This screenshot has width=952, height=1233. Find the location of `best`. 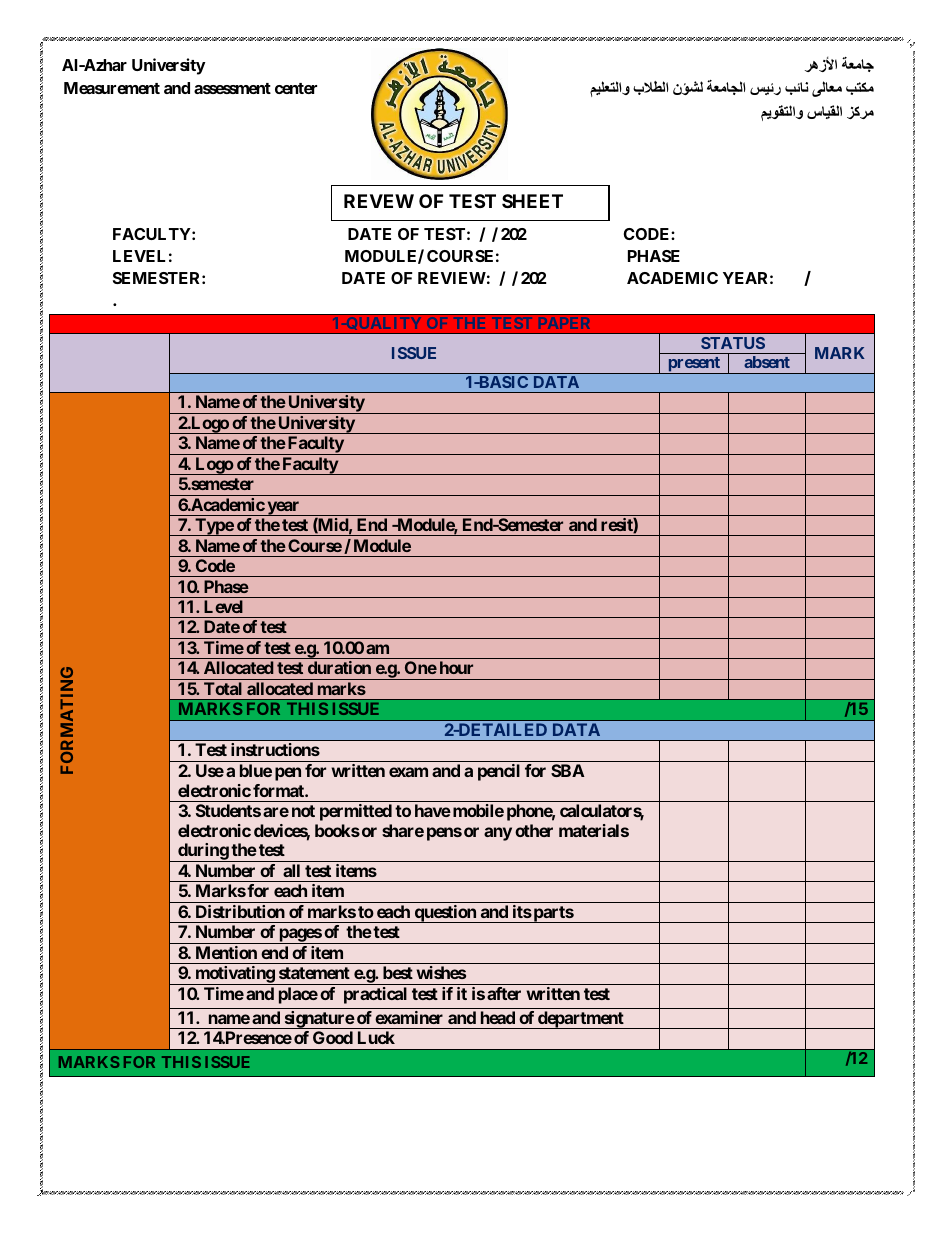

best is located at coordinates (398, 972).
